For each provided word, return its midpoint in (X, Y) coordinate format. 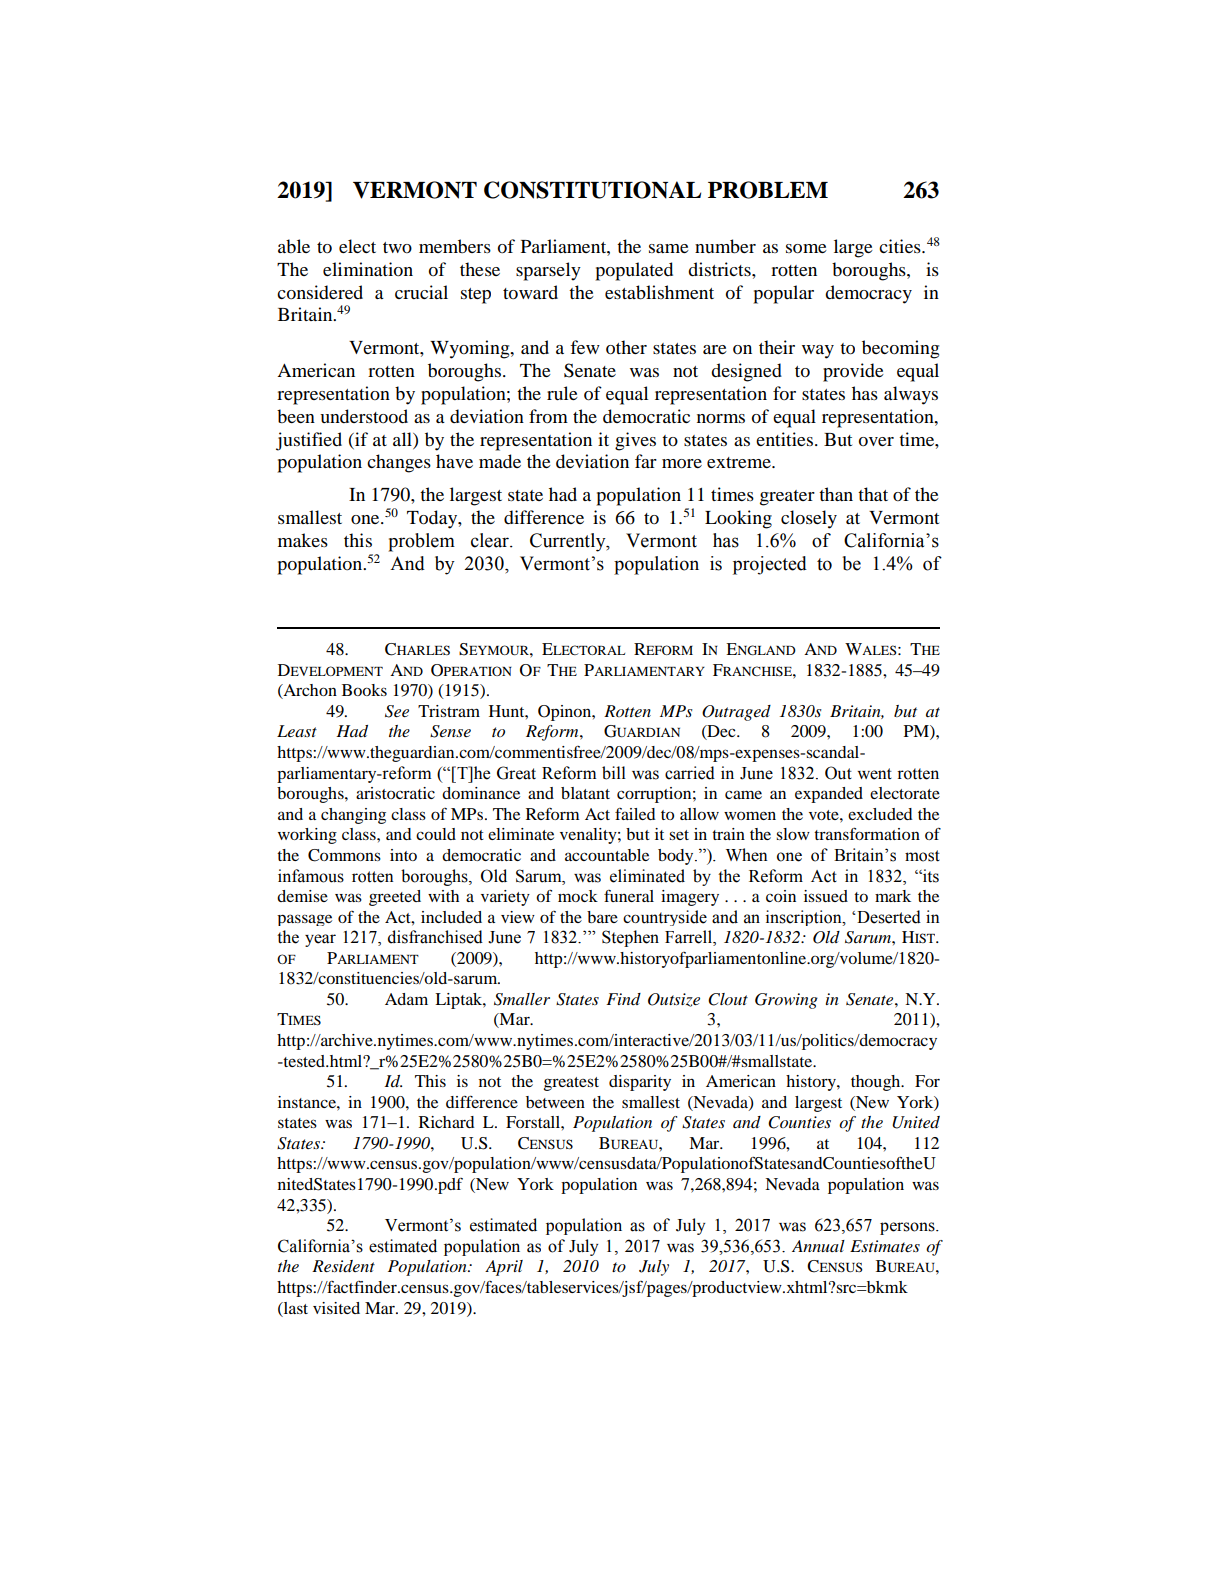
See (397, 711)
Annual (818, 1246)
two (397, 247)
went (874, 774)
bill (614, 773)
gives (635, 441)
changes (399, 463)
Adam (406, 999)
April (504, 1268)
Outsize (674, 1000)
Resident (343, 1266)
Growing (786, 1001)
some (806, 249)
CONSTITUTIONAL (592, 190)
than (836, 494)
